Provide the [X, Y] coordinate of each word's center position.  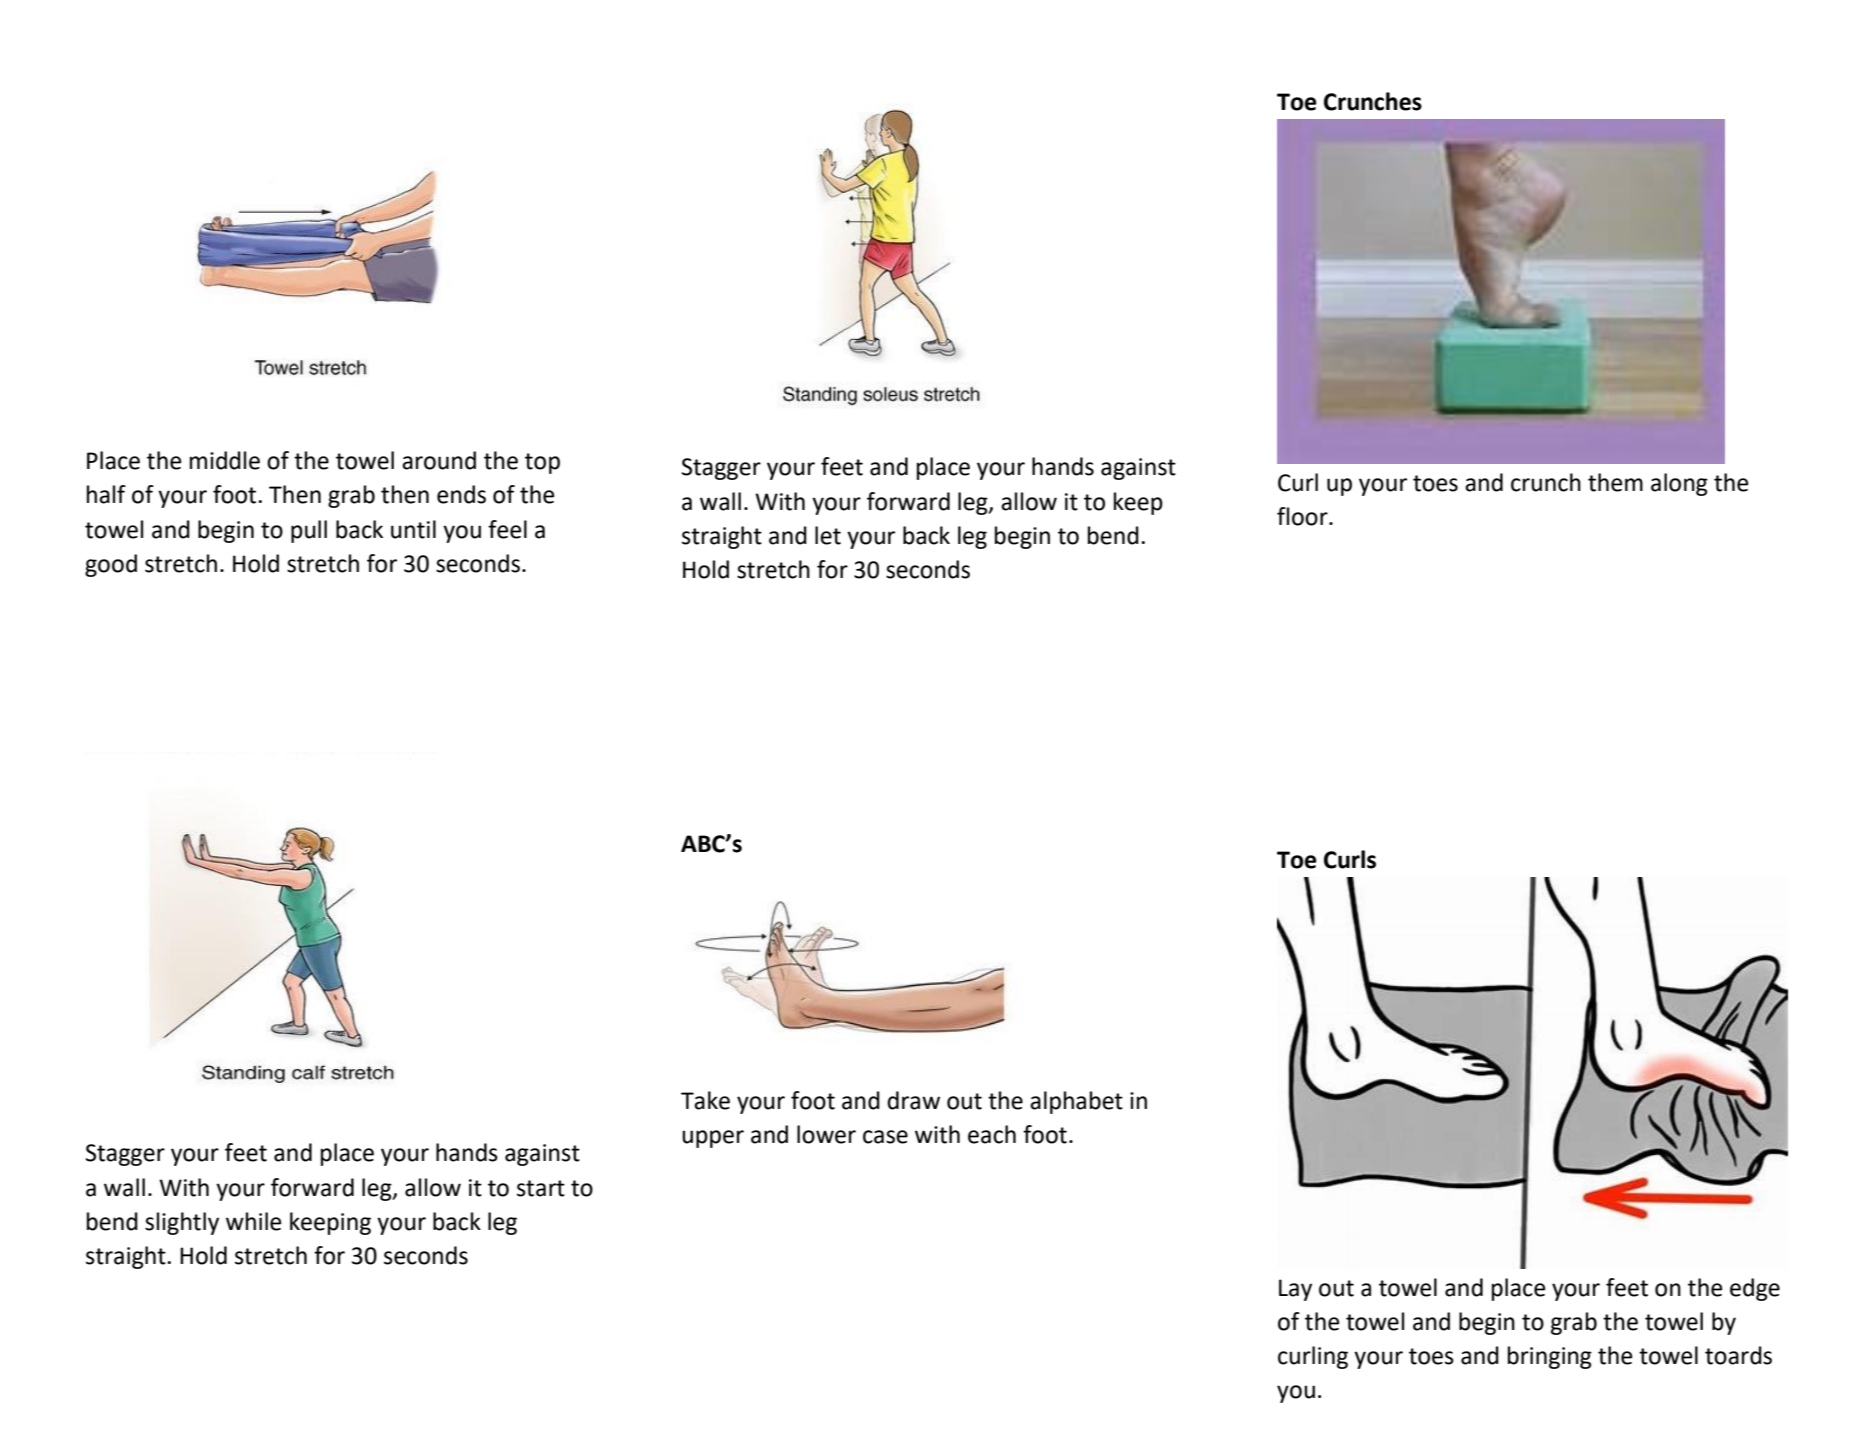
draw [913, 1100]
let [828, 535]
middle [225, 460]
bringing [1550, 1357]
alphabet [1076, 1102]
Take [705, 1100]
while [253, 1221]
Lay [1295, 1290]
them [1615, 482]
